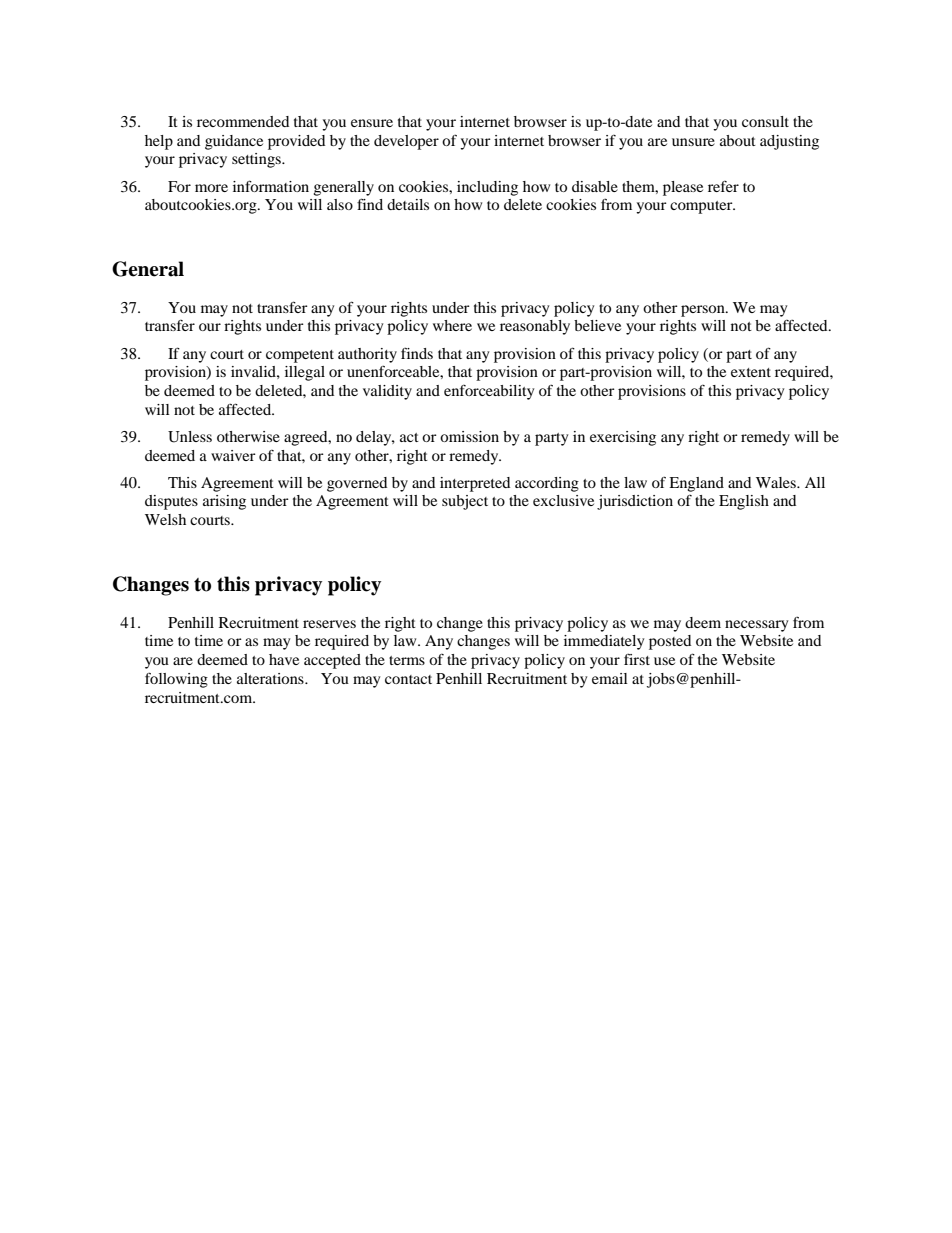 This document has height=1233, width=952. Describe the element at coordinates (452, 325) in the document. I see `where` at that location.
